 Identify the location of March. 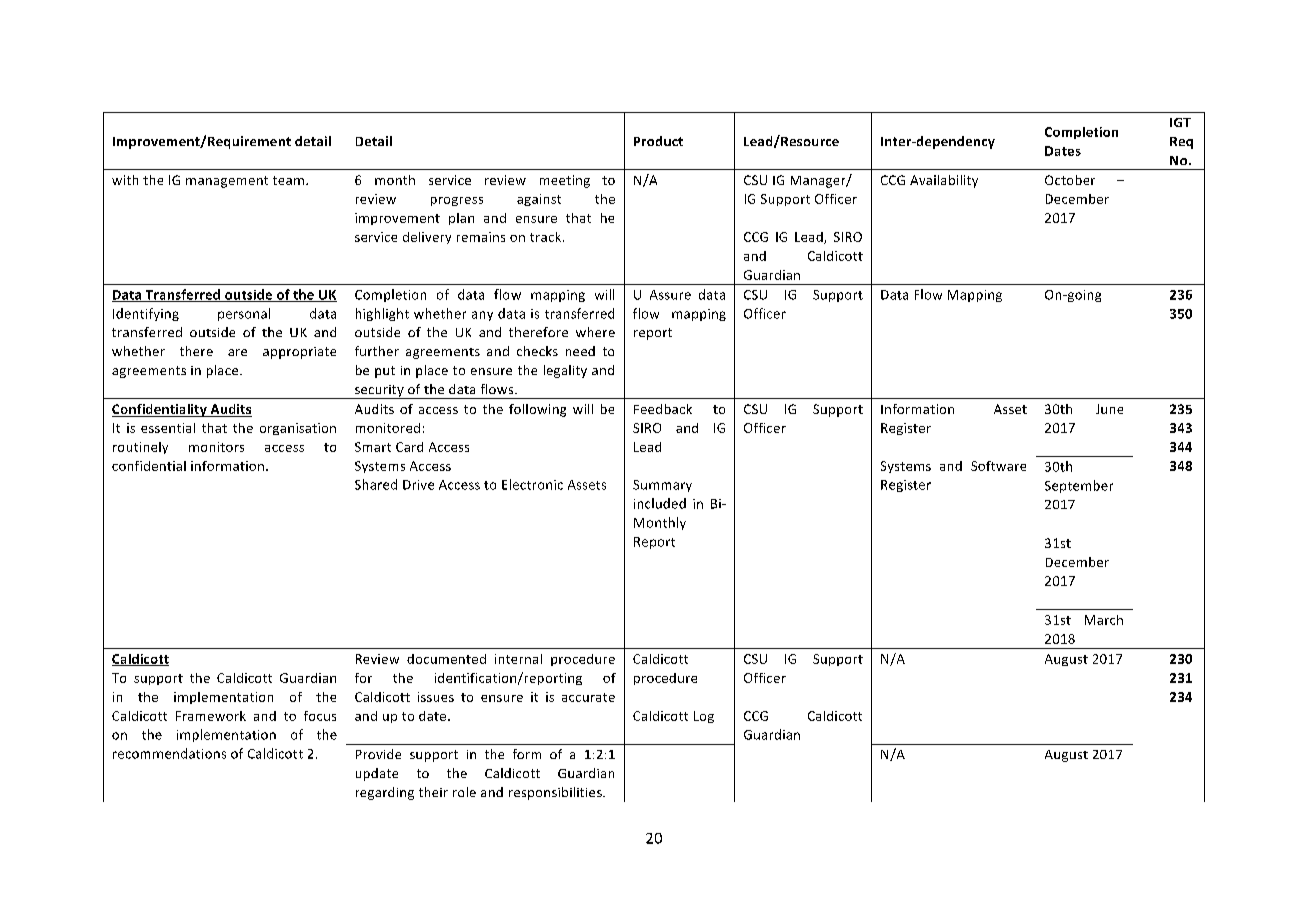
(1104, 620).
